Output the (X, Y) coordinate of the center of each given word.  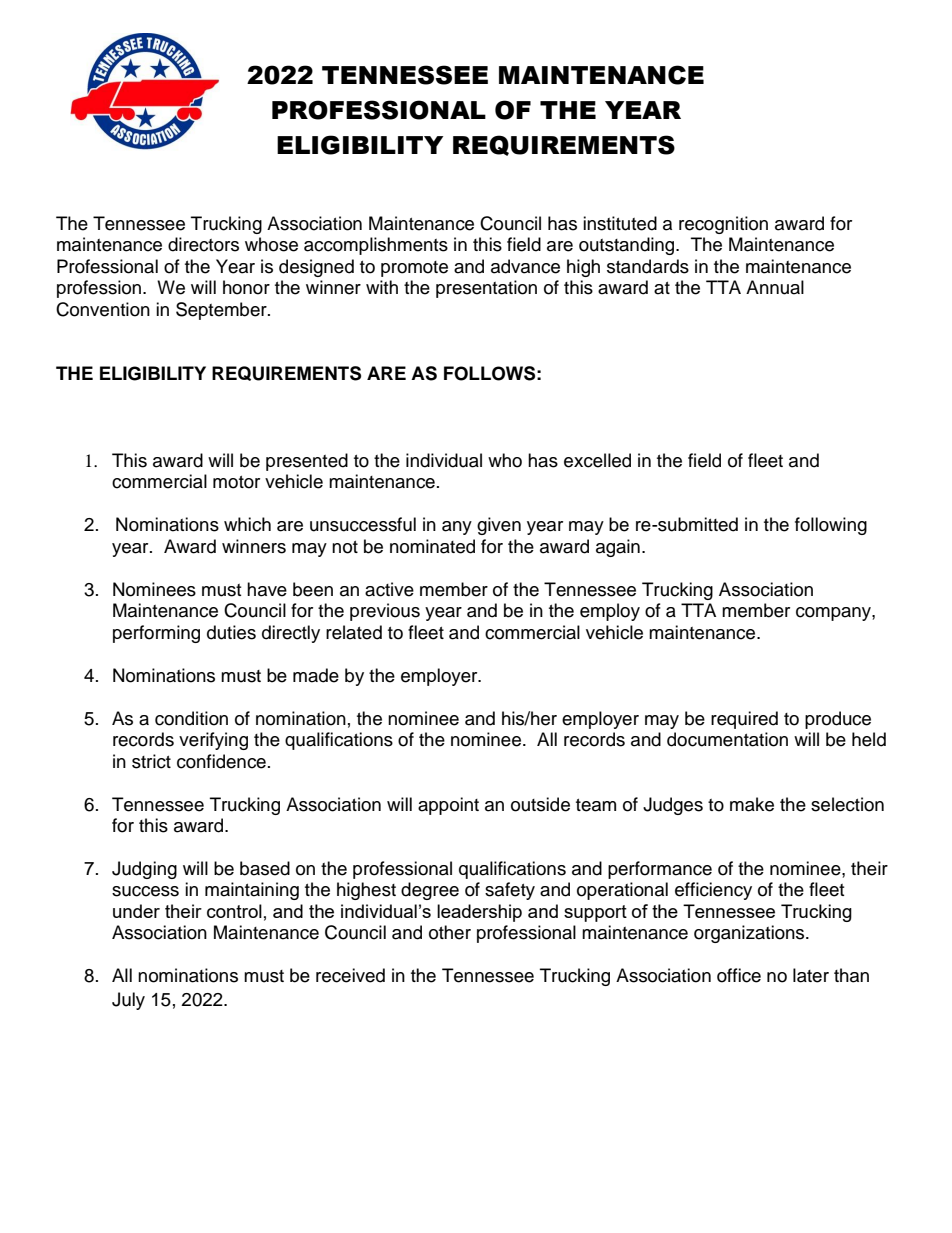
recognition (723, 225)
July (128, 1001)
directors (203, 244)
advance (525, 266)
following (831, 526)
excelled (597, 460)
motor (236, 482)
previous (385, 612)
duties (231, 632)
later (811, 975)
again (618, 548)
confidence (221, 761)
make (752, 804)
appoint (448, 806)
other (450, 932)
